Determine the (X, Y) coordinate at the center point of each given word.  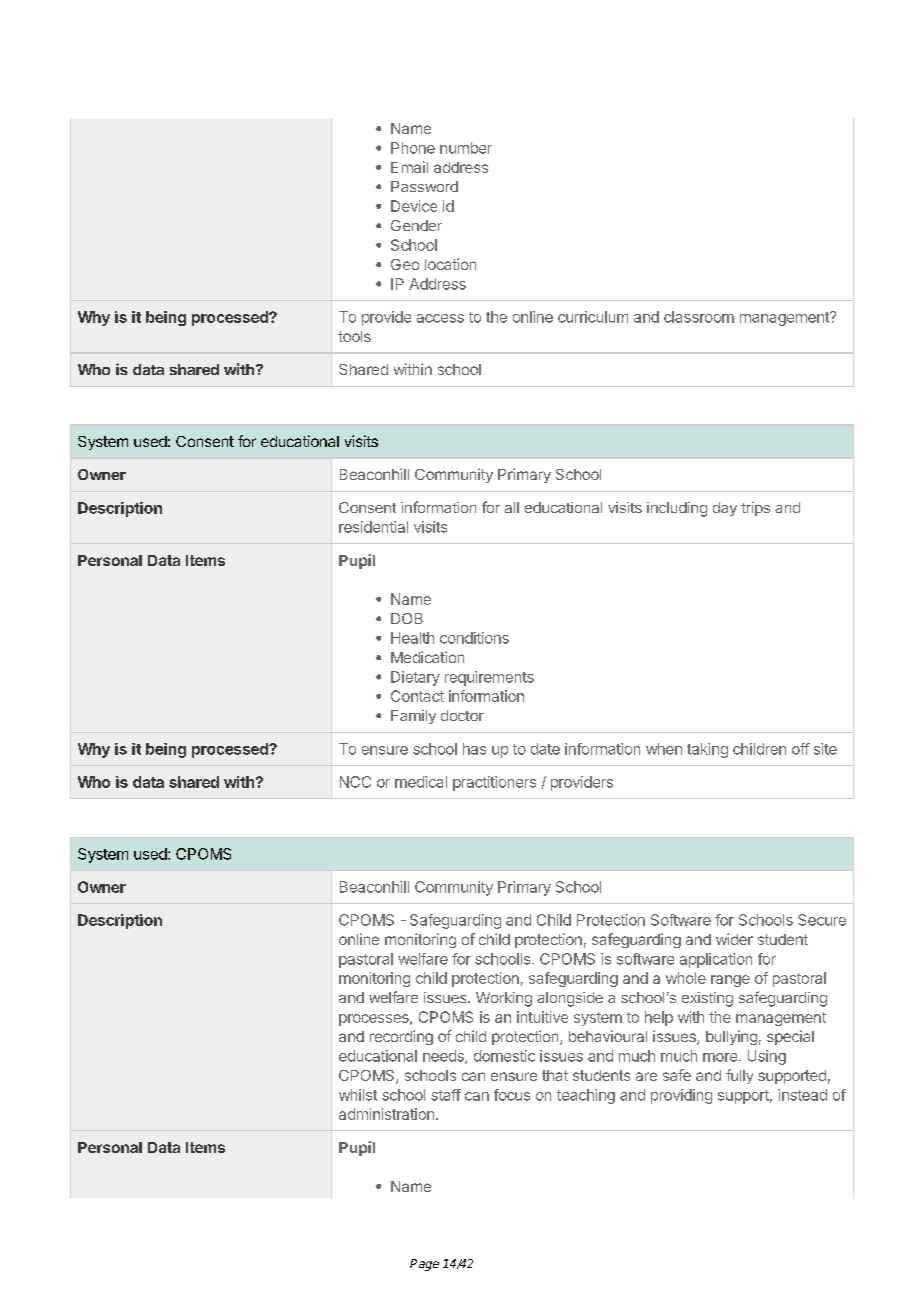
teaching (586, 1096)
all (512, 507)
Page (424, 1265)
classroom (699, 317)
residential (373, 527)
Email (409, 167)
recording (401, 1037)
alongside (570, 999)
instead (802, 1095)
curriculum (593, 317)
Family (413, 717)
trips (755, 509)
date (545, 749)
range (730, 981)
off (801, 749)
